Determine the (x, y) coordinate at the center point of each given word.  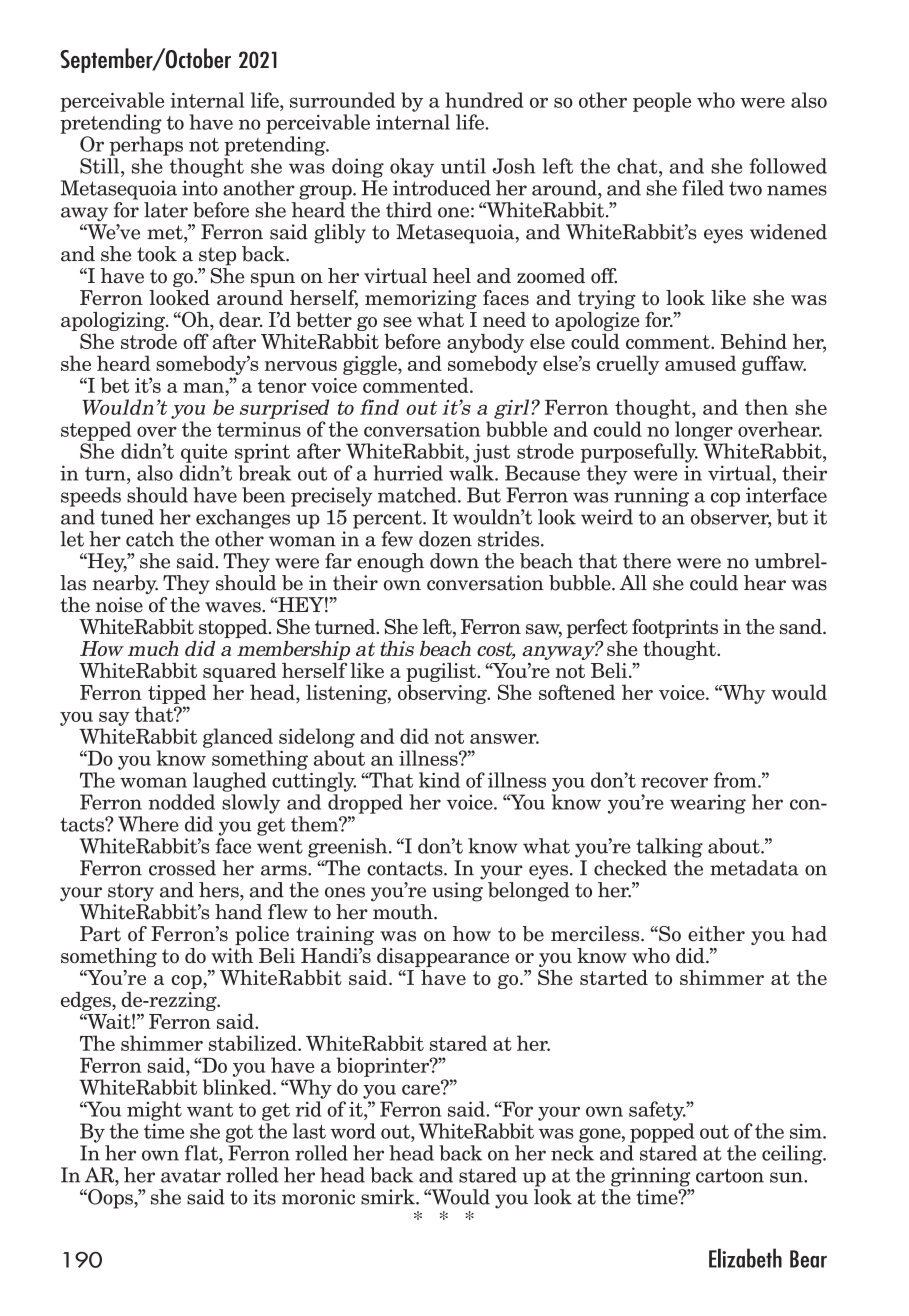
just (491, 453)
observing (443, 694)
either (716, 934)
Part (100, 934)
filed (703, 188)
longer (704, 431)
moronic (318, 1197)
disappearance (443, 957)
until (463, 166)
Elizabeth (745, 1258)
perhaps (146, 146)
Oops (110, 1199)
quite (204, 453)
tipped (177, 694)
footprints (675, 628)
